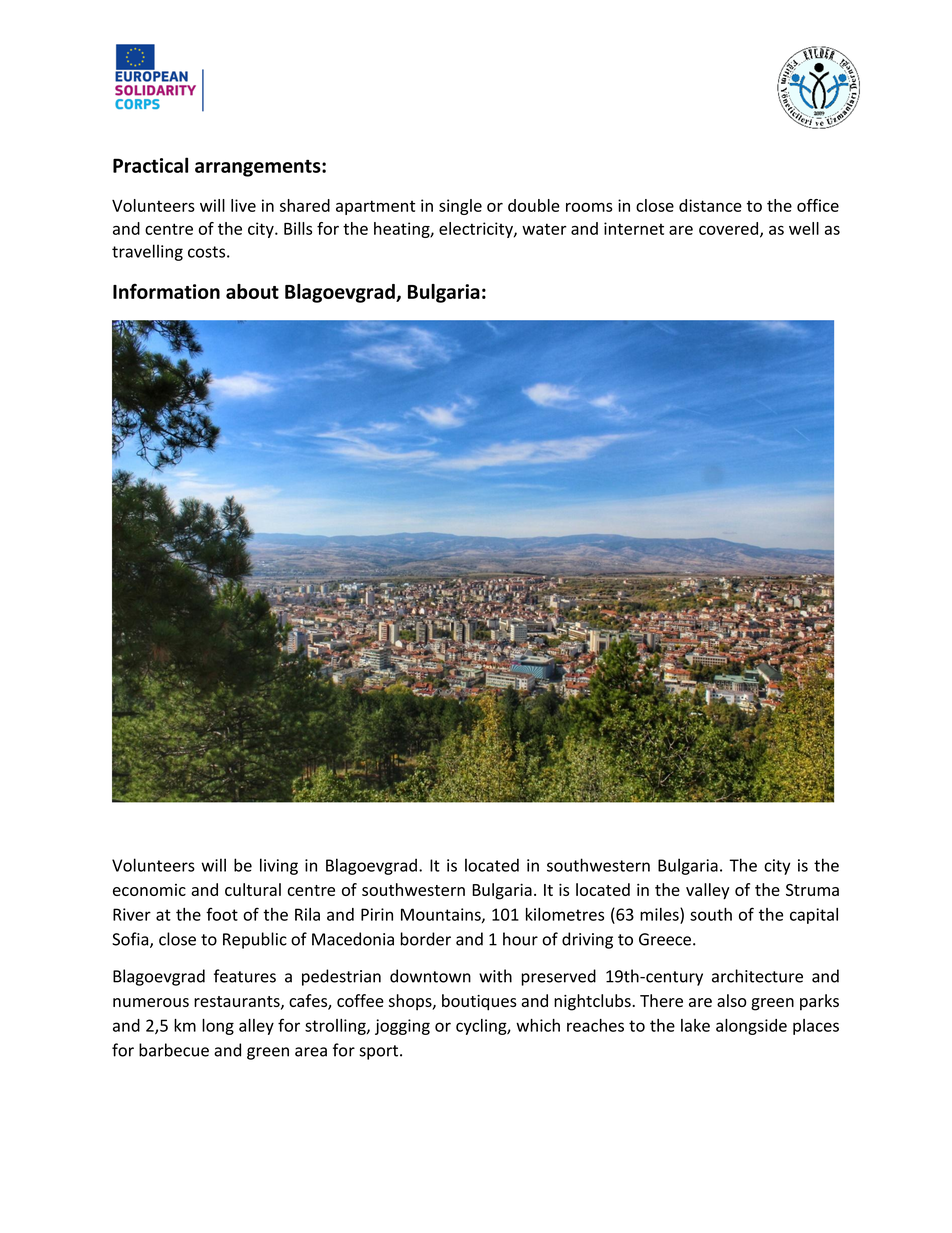  I want to click on boutiques, so click(479, 1002).
